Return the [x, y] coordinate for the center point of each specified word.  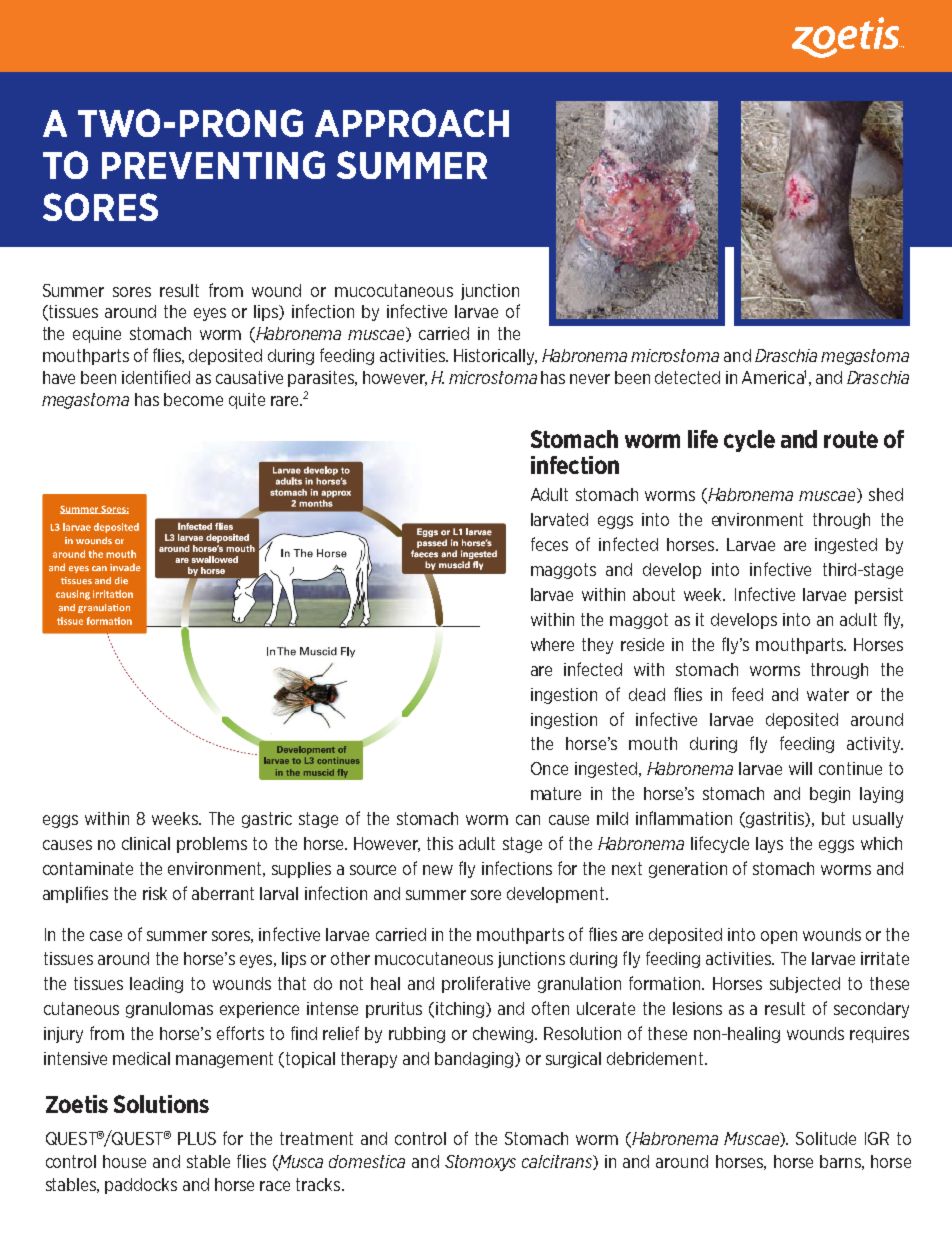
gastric [267, 820]
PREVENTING [213, 165]
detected [687, 377]
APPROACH [412, 123]
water [828, 694]
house [124, 1161]
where [552, 644]
